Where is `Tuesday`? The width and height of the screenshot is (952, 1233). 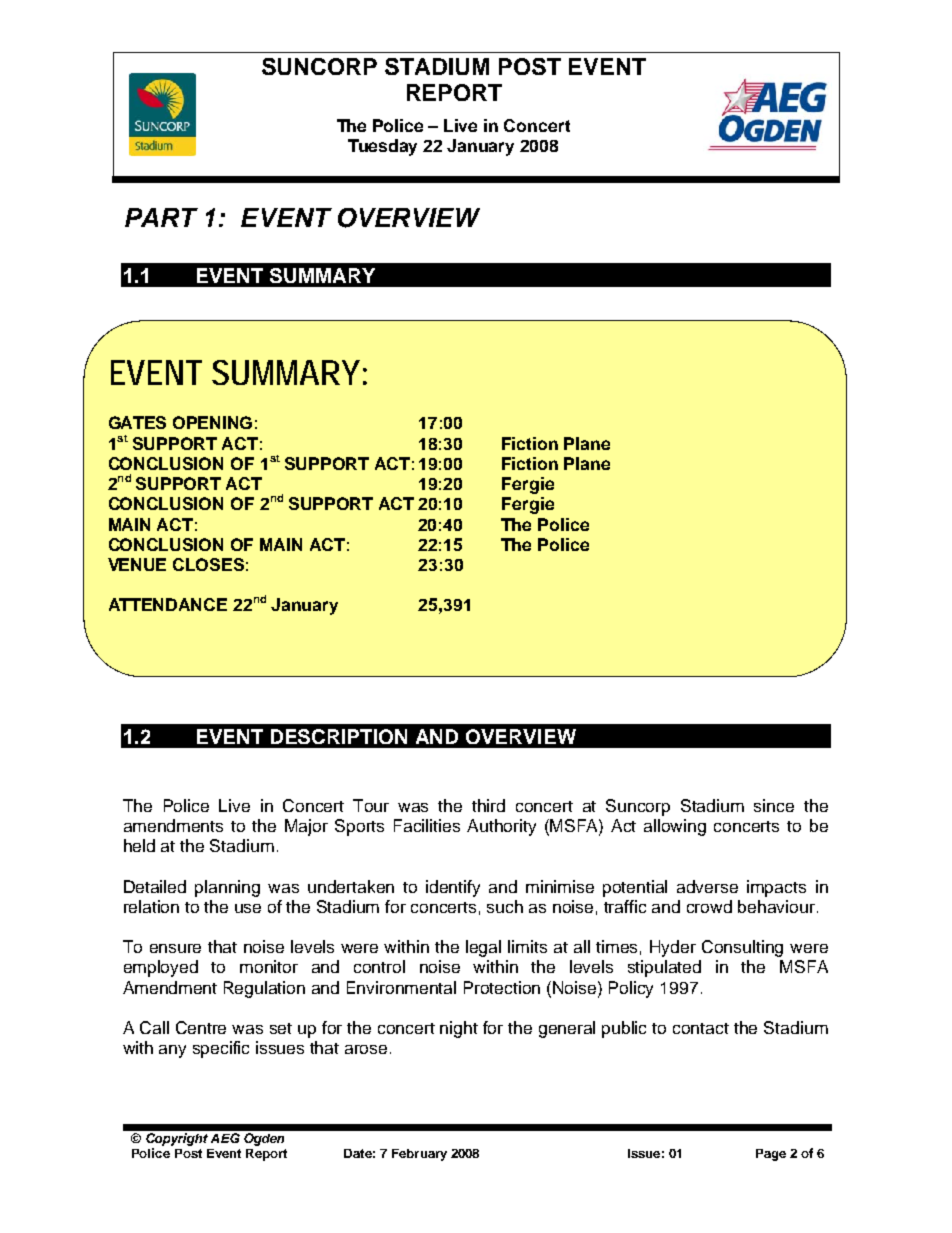 Tuesday is located at coordinates (382, 147).
